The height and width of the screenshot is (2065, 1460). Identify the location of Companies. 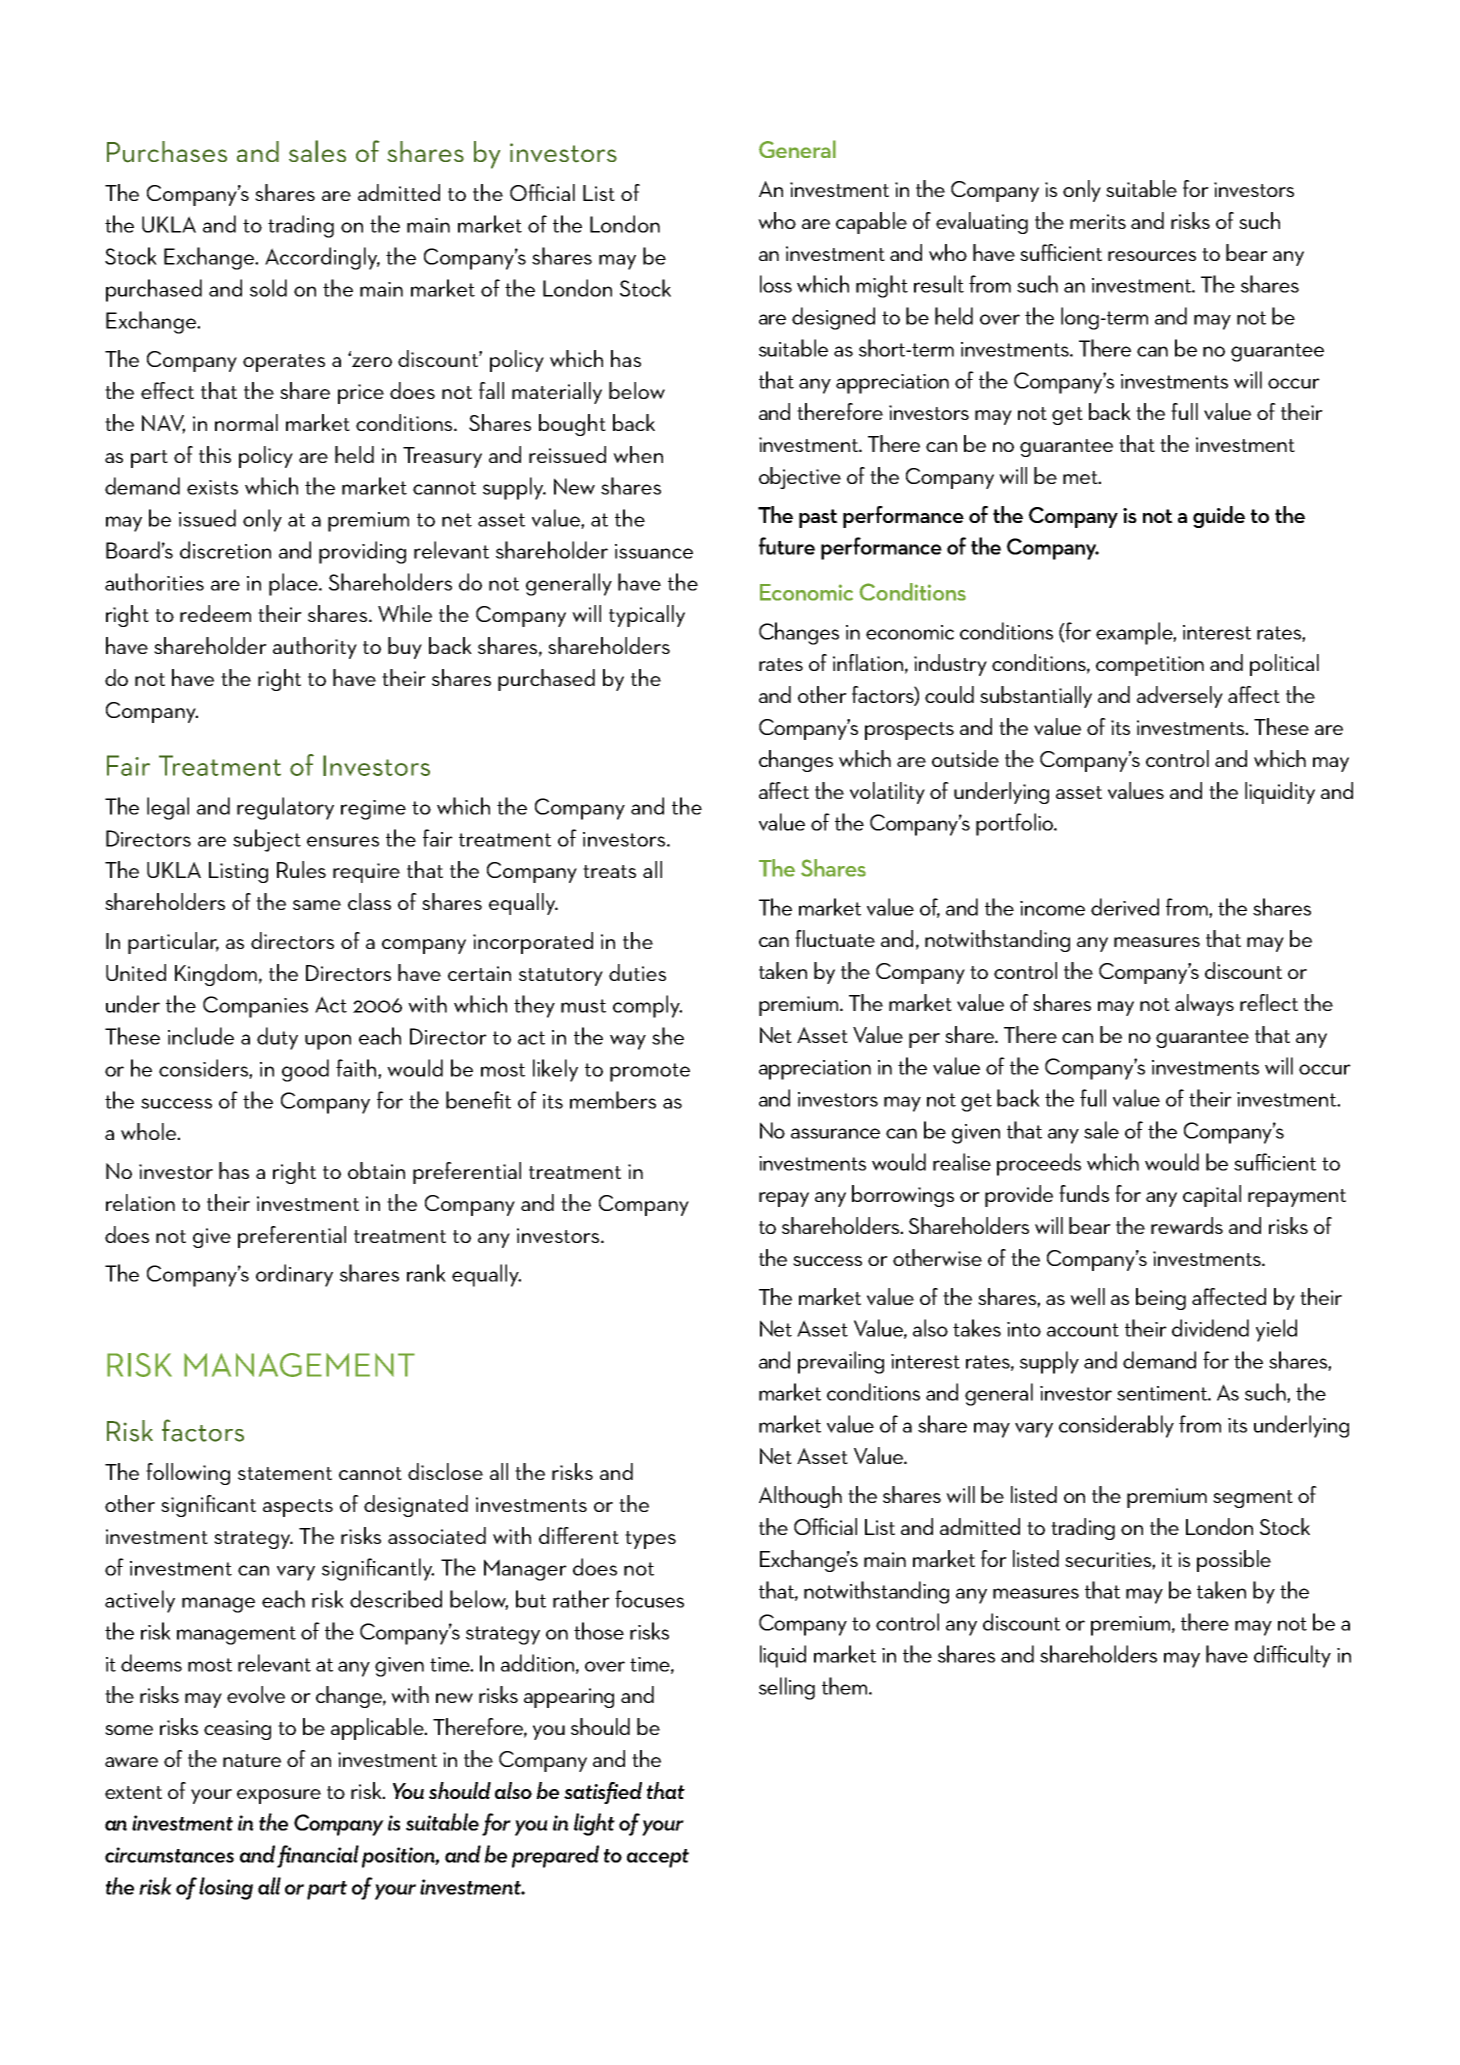
(255, 1007).
